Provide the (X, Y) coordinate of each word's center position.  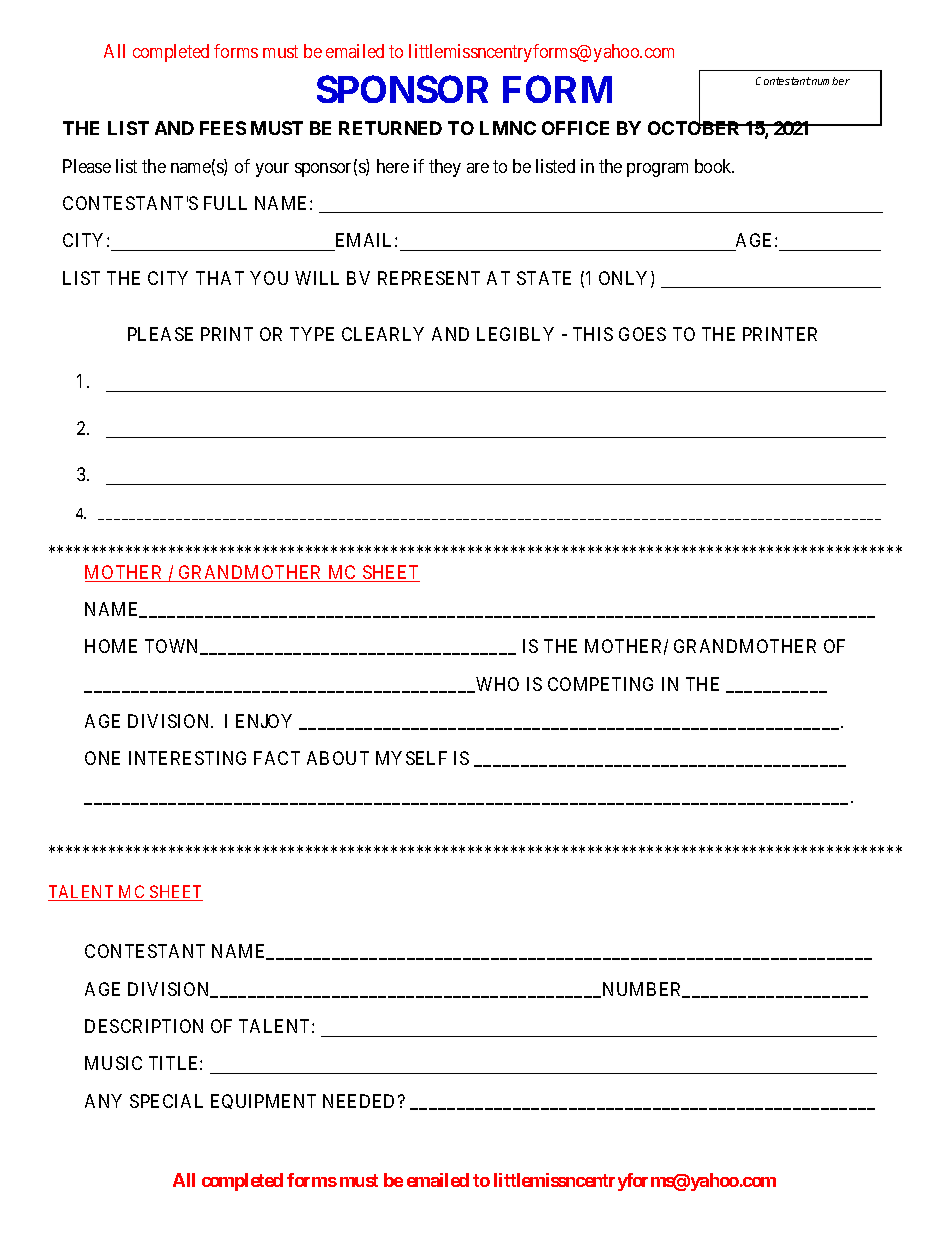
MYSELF (411, 758)
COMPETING (600, 684)
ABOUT (338, 758)
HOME (111, 646)
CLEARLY (383, 334)
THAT (220, 278)
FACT (277, 758)
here (393, 166)
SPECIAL (166, 1101)
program (657, 170)
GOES (642, 334)
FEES (223, 128)
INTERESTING (187, 758)
